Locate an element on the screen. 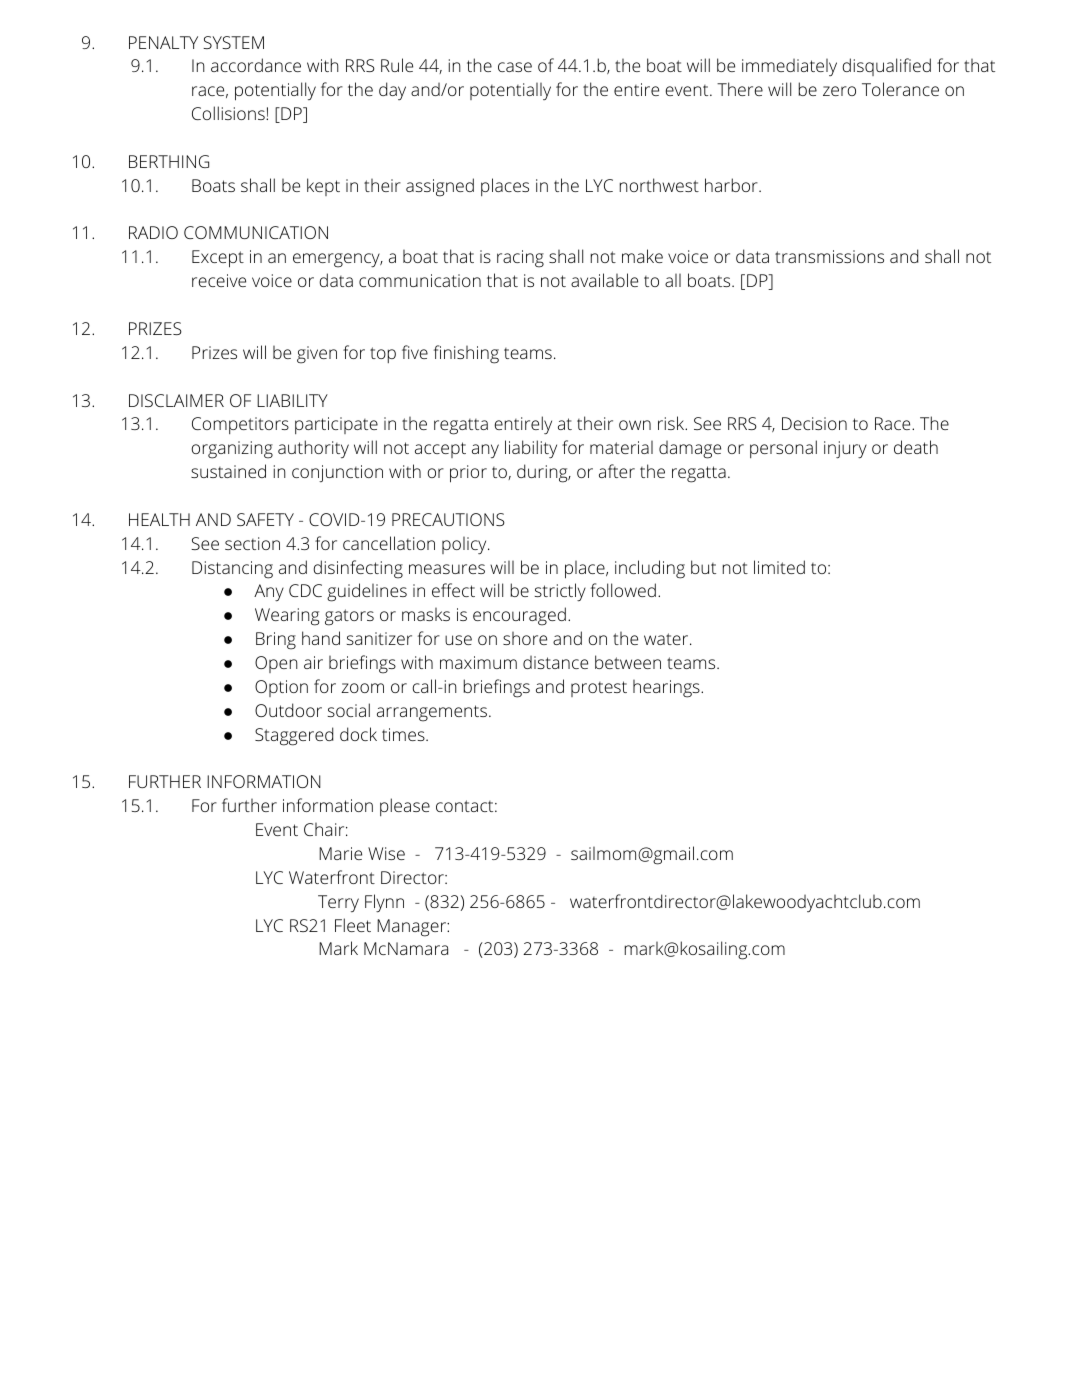  hearings is located at coordinates (667, 689).
